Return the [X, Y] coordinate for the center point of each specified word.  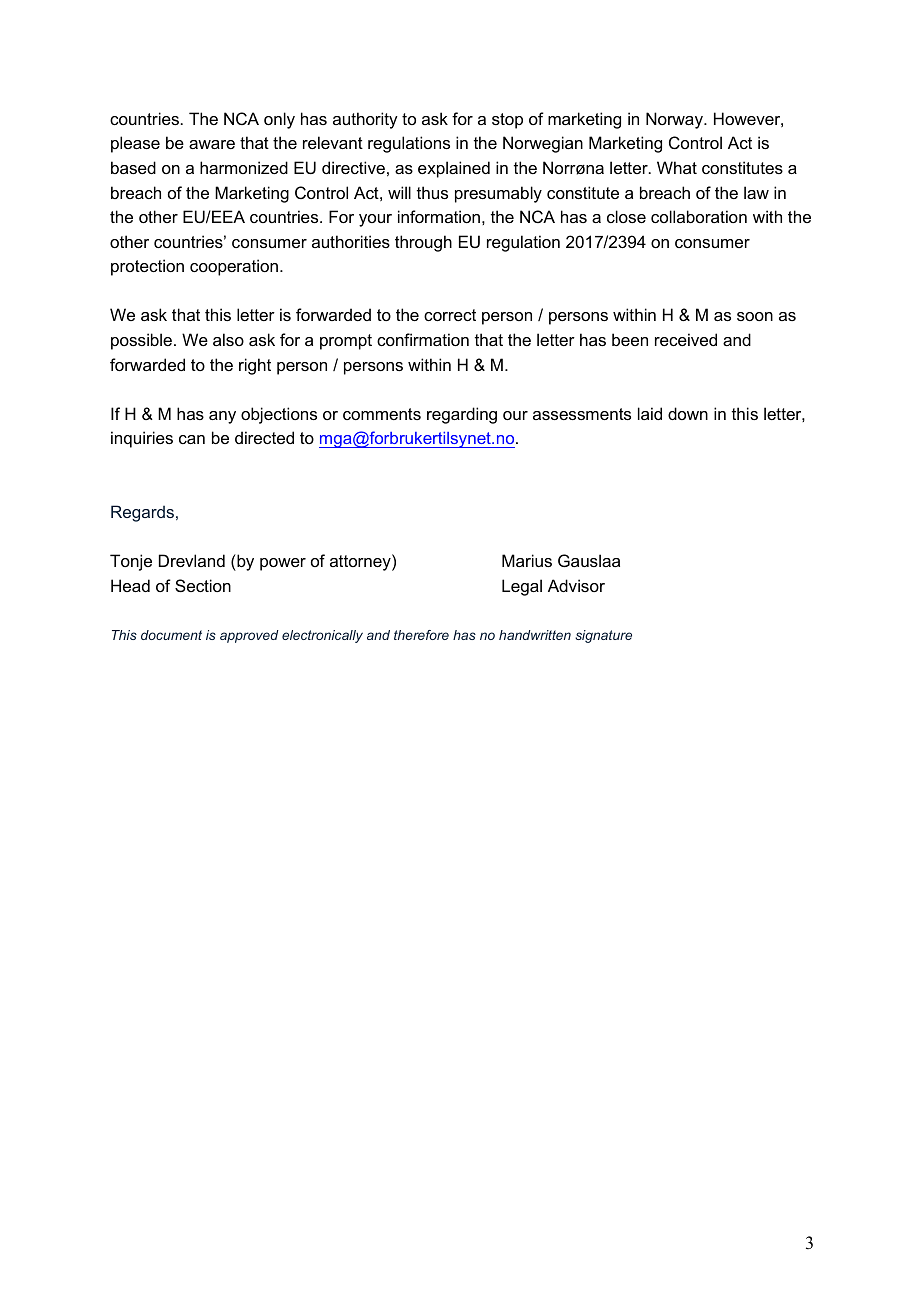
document [171, 635]
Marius [527, 560]
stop [507, 121]
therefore [421, 635]
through [423, 243]
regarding [462, 415]
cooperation [234, 267]
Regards [144, 513]
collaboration [699, 216]
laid [650, 413]
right [255, 366]
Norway [675, 120]
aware [212, 144]
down [688, 413]
